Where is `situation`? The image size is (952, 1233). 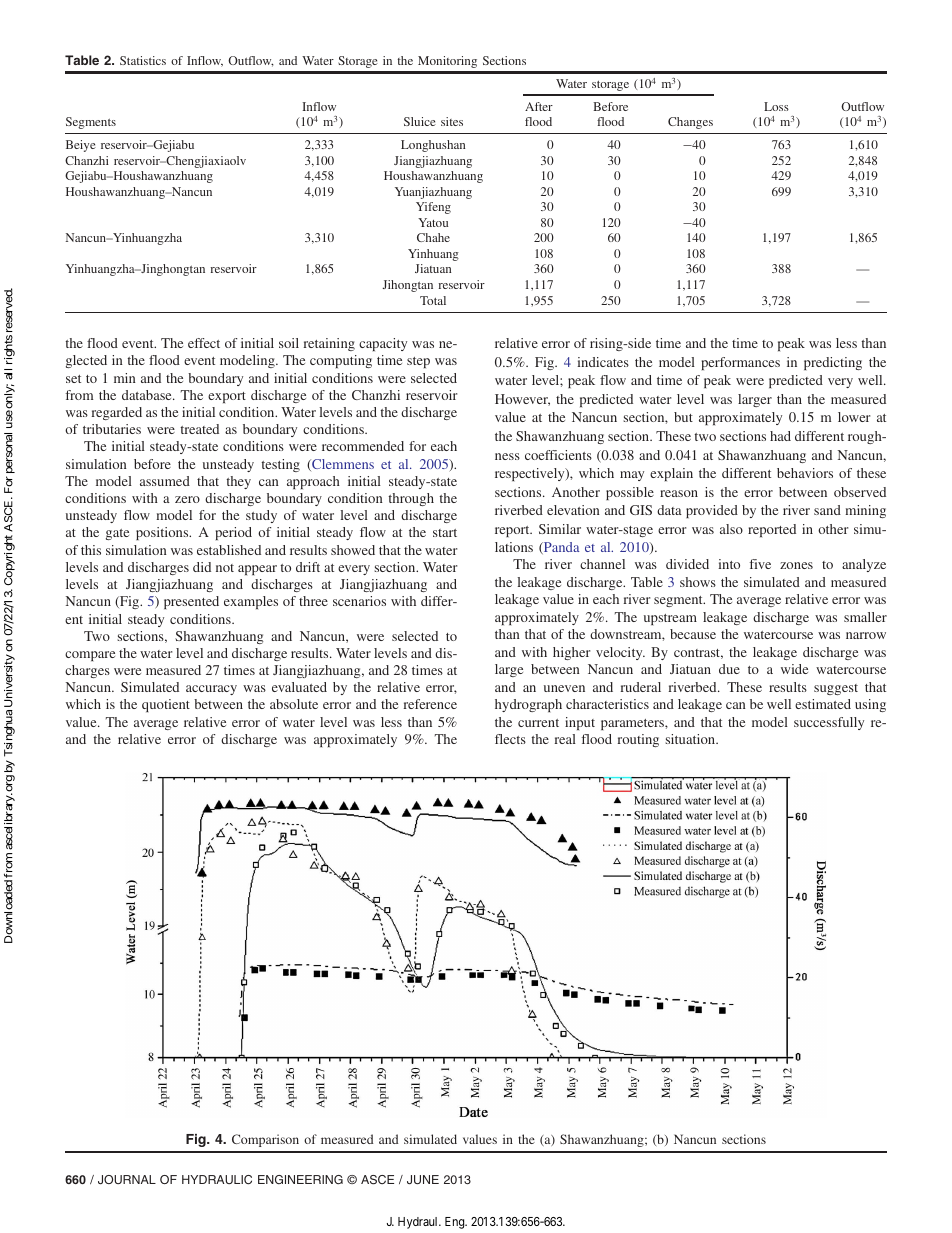
situation is located at coordinates (691, 739).
